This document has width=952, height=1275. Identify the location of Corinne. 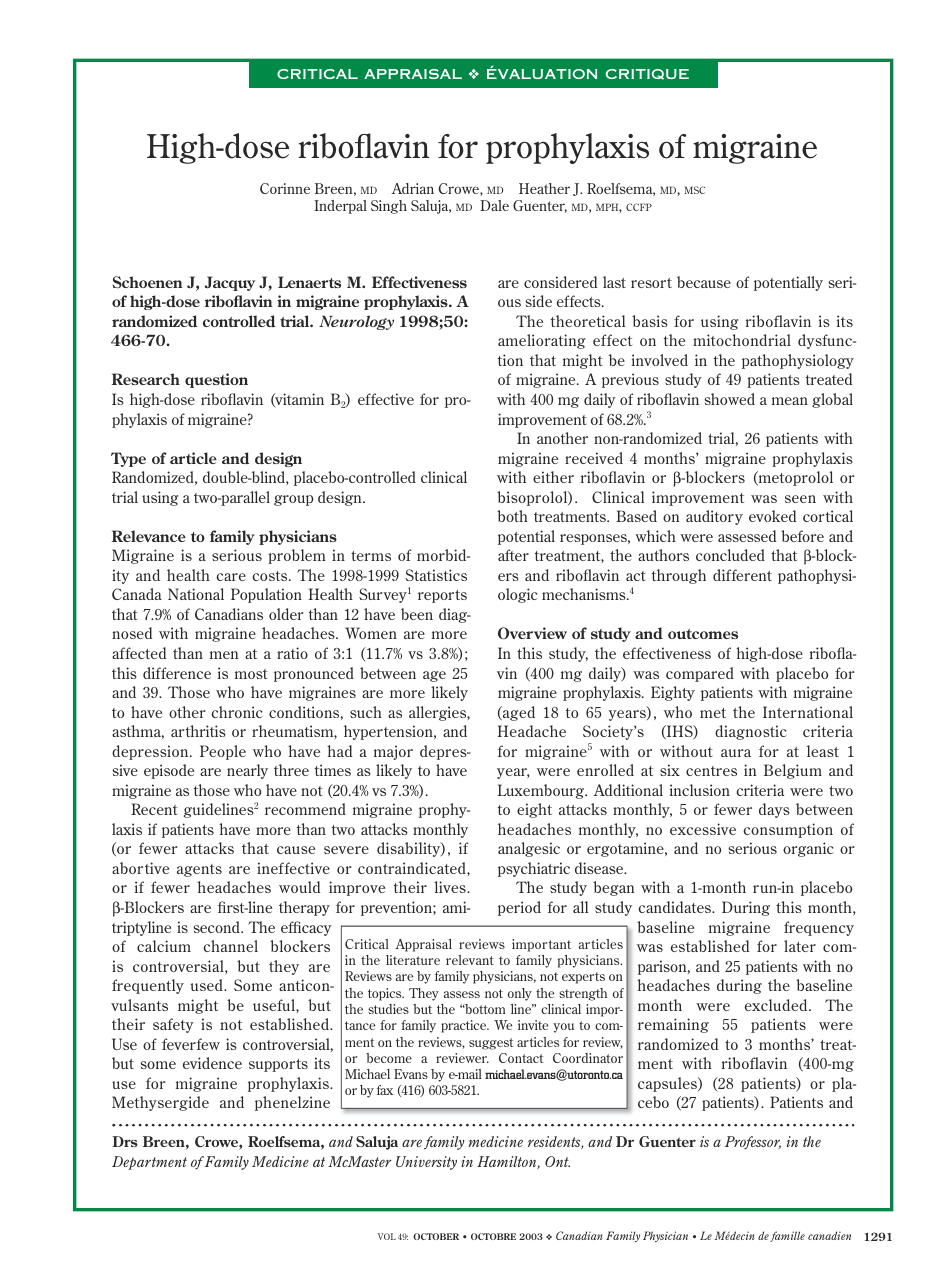
(285, 188).
